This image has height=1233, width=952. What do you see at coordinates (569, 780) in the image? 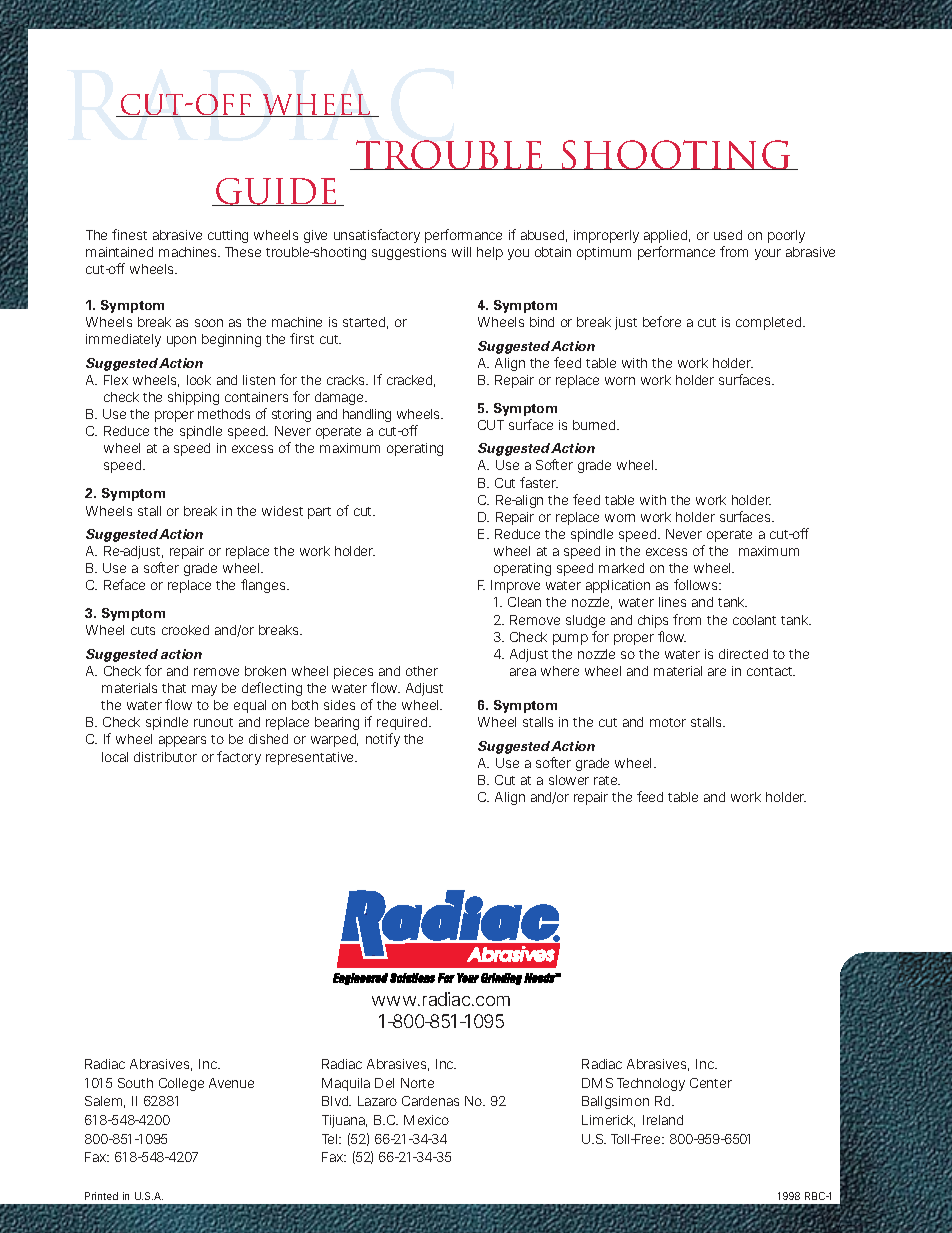
I see `slower` at bounding box center [569, 780].
